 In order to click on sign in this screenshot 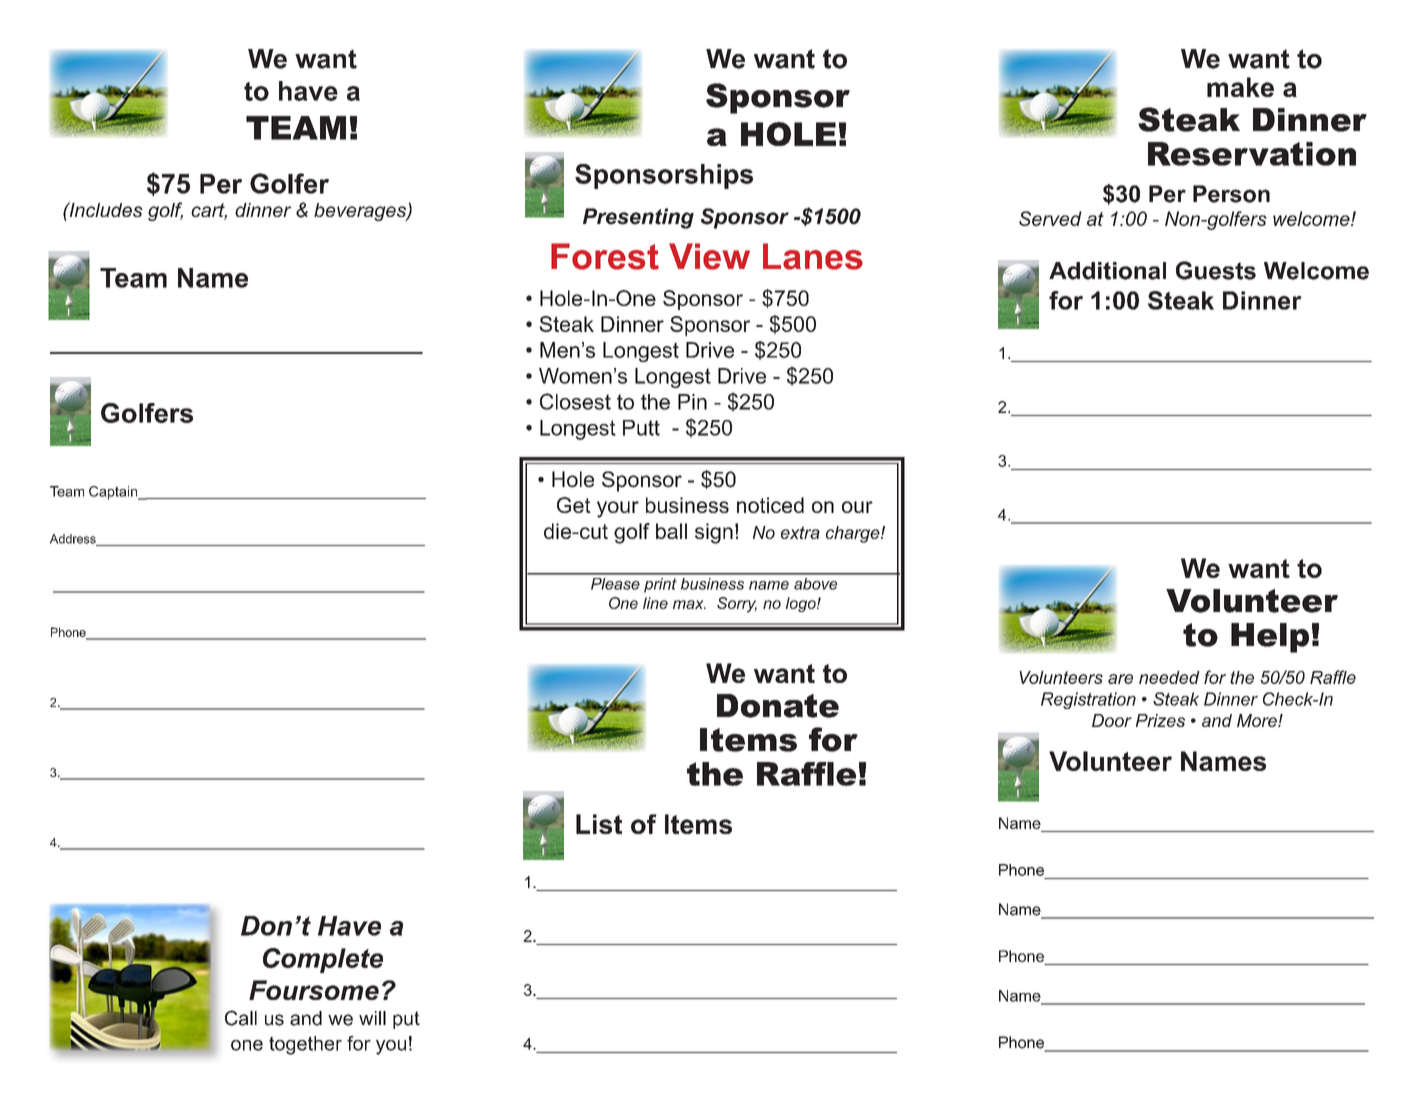, I will do `click(714, 533)`.
